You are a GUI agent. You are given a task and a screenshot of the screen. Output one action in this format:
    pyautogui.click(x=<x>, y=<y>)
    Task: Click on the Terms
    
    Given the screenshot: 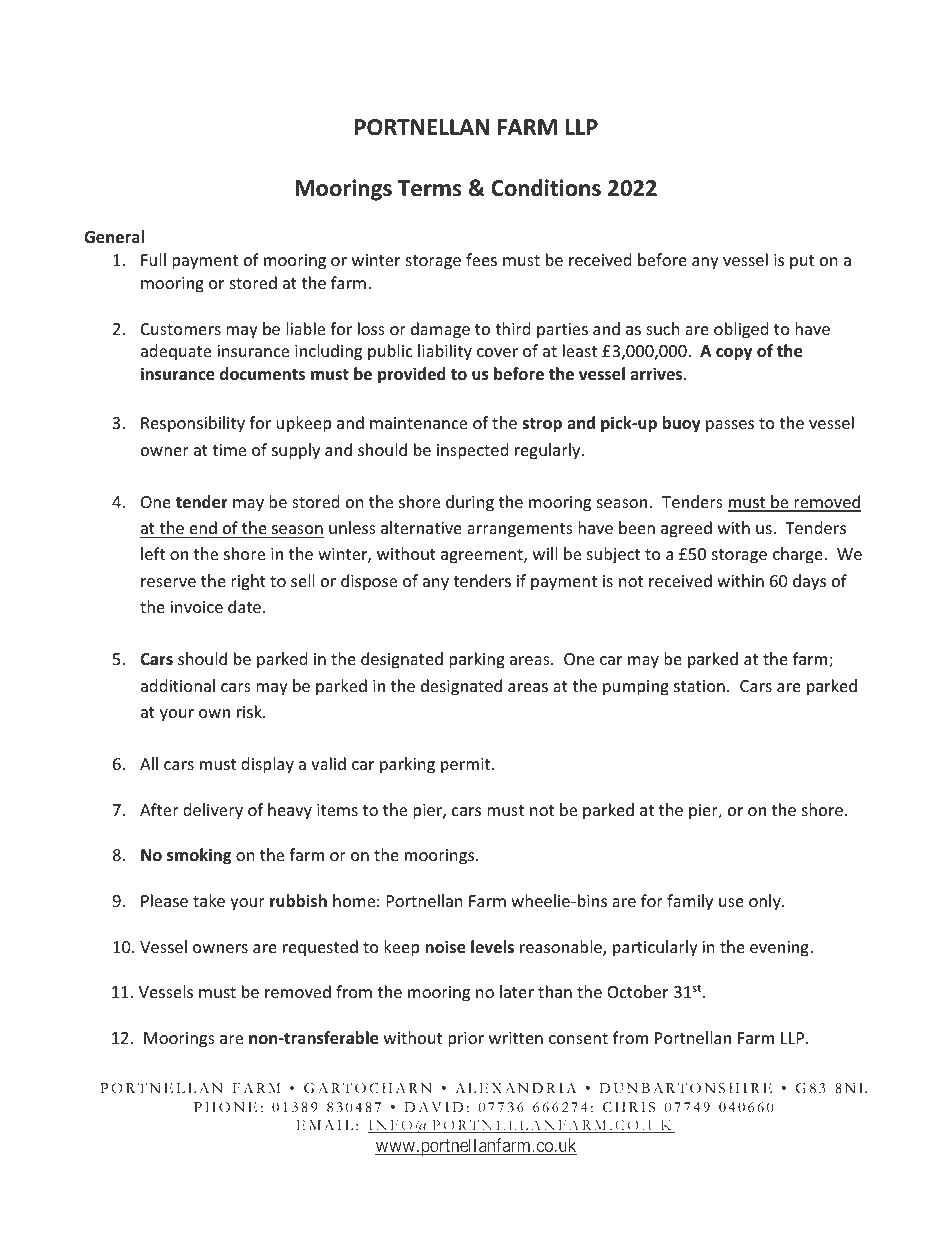 What is the action you would take?
    pyautogui.click(x=429, y=188)
